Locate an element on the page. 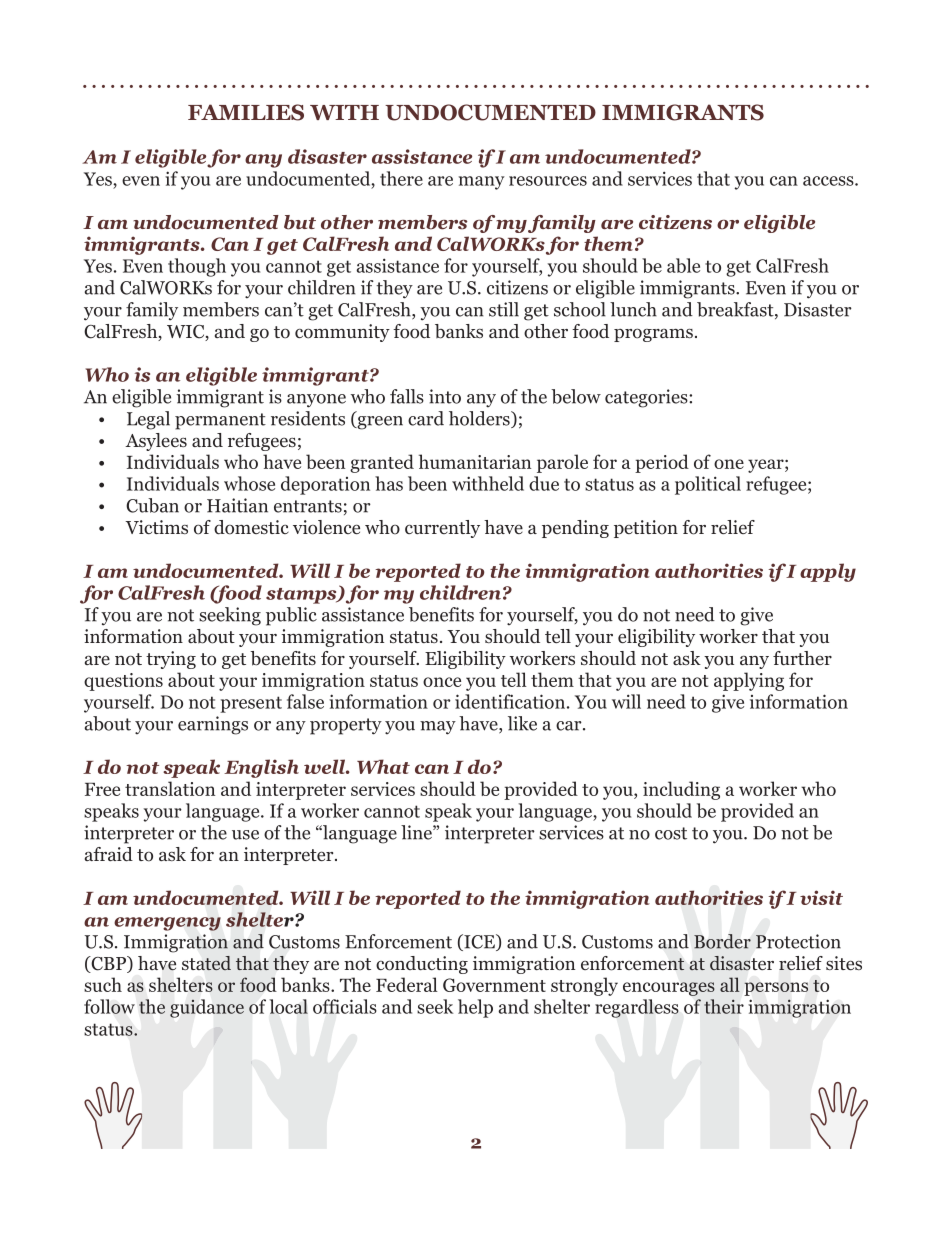 This document has width=952, height=1233. many is located at coordinates (482, 183).
